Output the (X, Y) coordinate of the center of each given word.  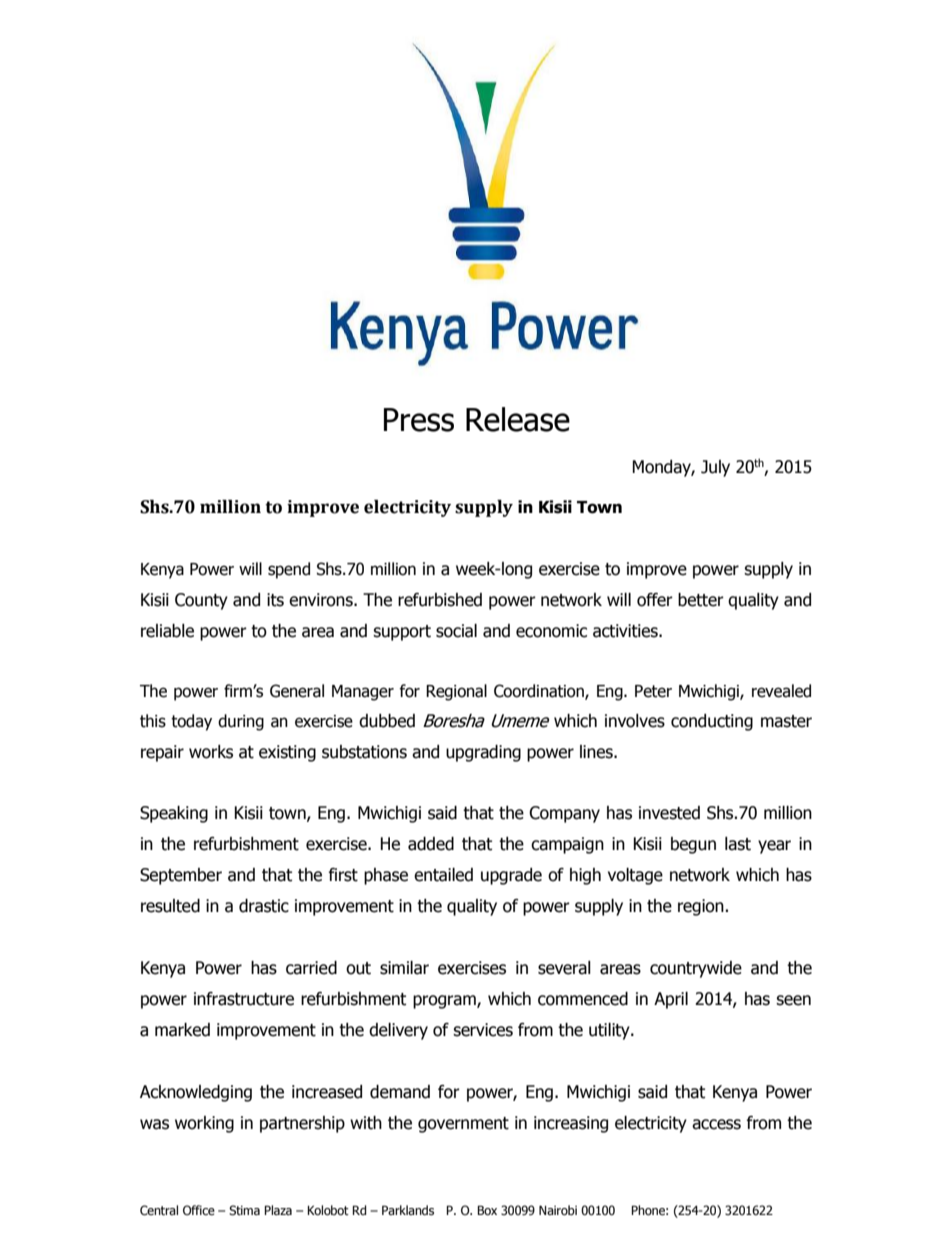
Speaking (174, 814)
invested (669, 813)
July (715, 468)
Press (419, 420)
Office (199, 1210)
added (431, 844)
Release (518, 419)
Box (487, 1210)
